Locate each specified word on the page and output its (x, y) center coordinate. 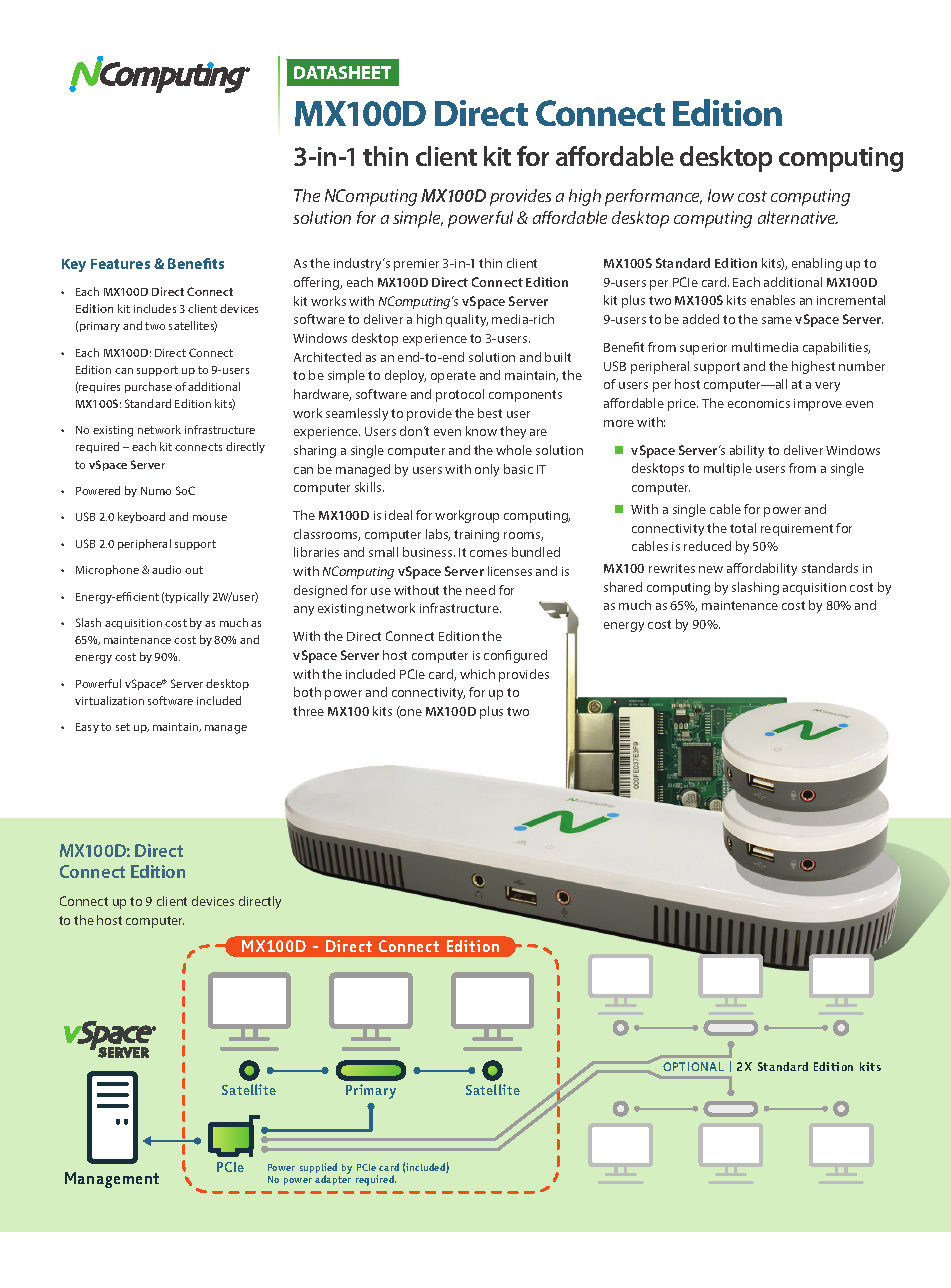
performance (653, 197)
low (721, 195)
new (711, 569)
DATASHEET (342, 72)
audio (166, 569)
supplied (320, 1170)
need (480, 590)
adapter (333, 1180)
